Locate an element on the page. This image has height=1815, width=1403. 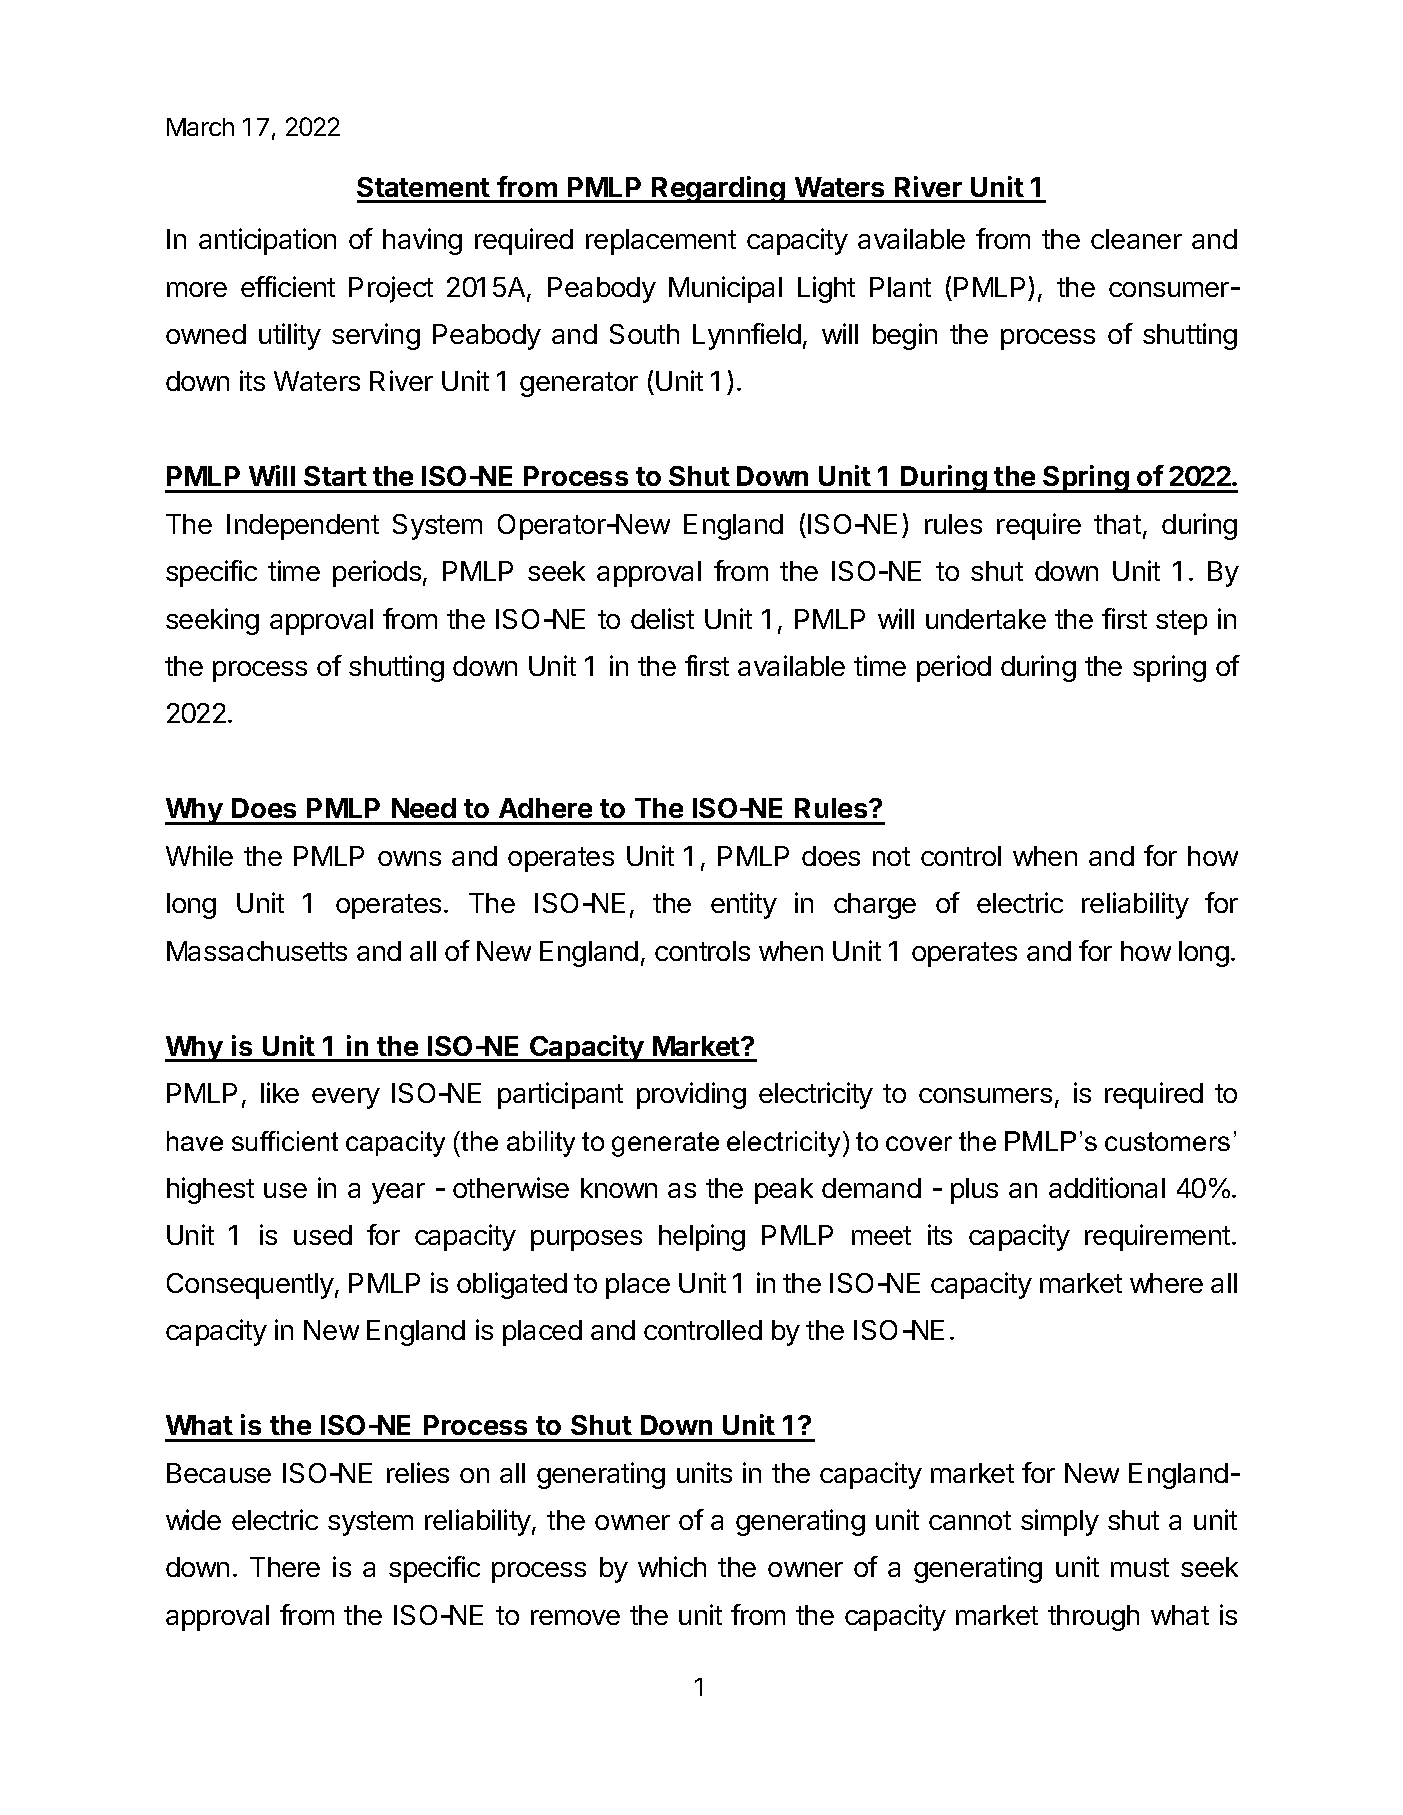
cleaner is located at coordinates (1136, 239).
